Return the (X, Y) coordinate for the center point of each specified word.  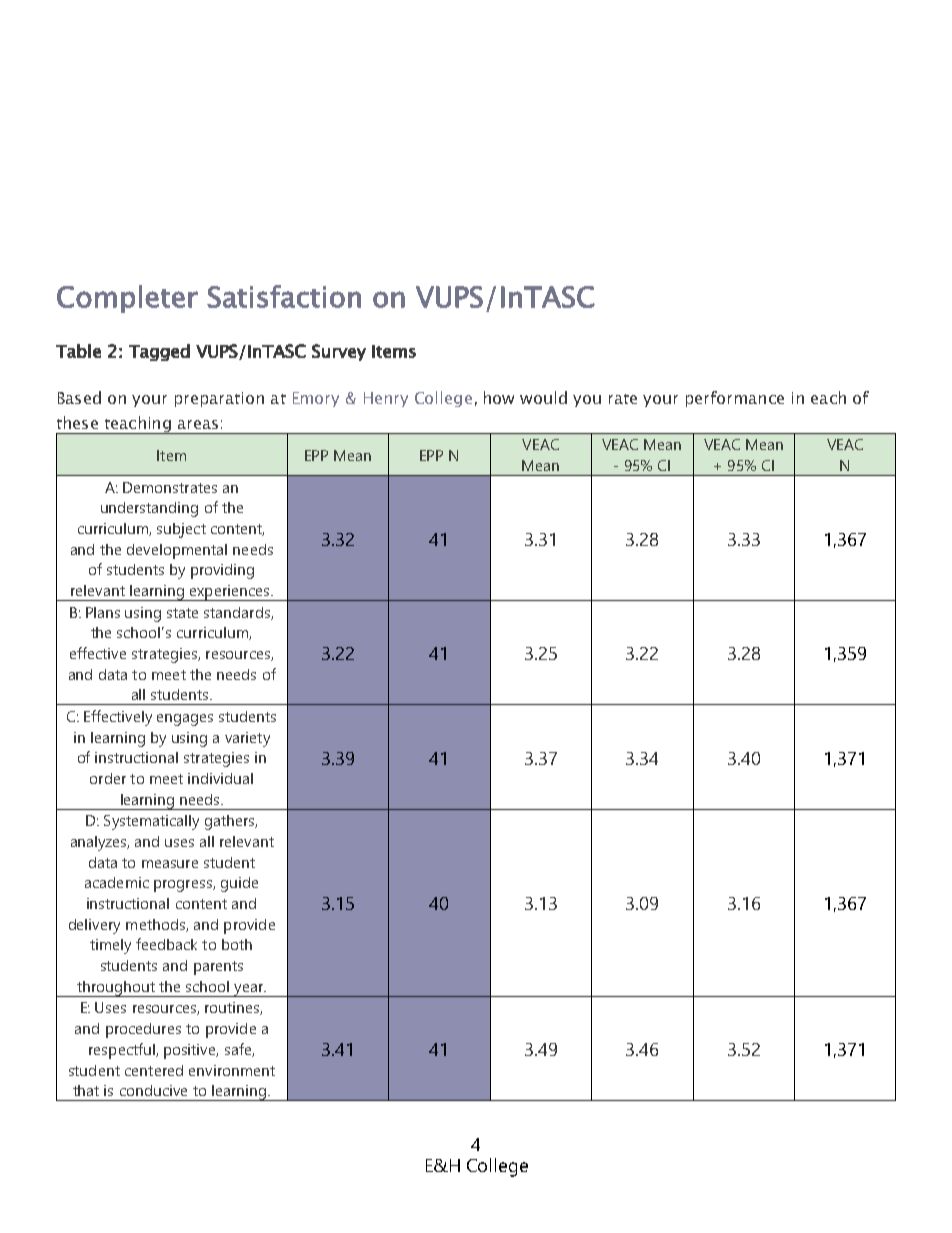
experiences (230, 593)
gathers (231, 822)
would (543, 397)
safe (239, 1050)
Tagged (159, 352)
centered (154, 1070)
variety (247, 739)
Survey (339, 352)
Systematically (151, 822)
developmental (177, 551)
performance (735, 399)
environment (232, 1070)
